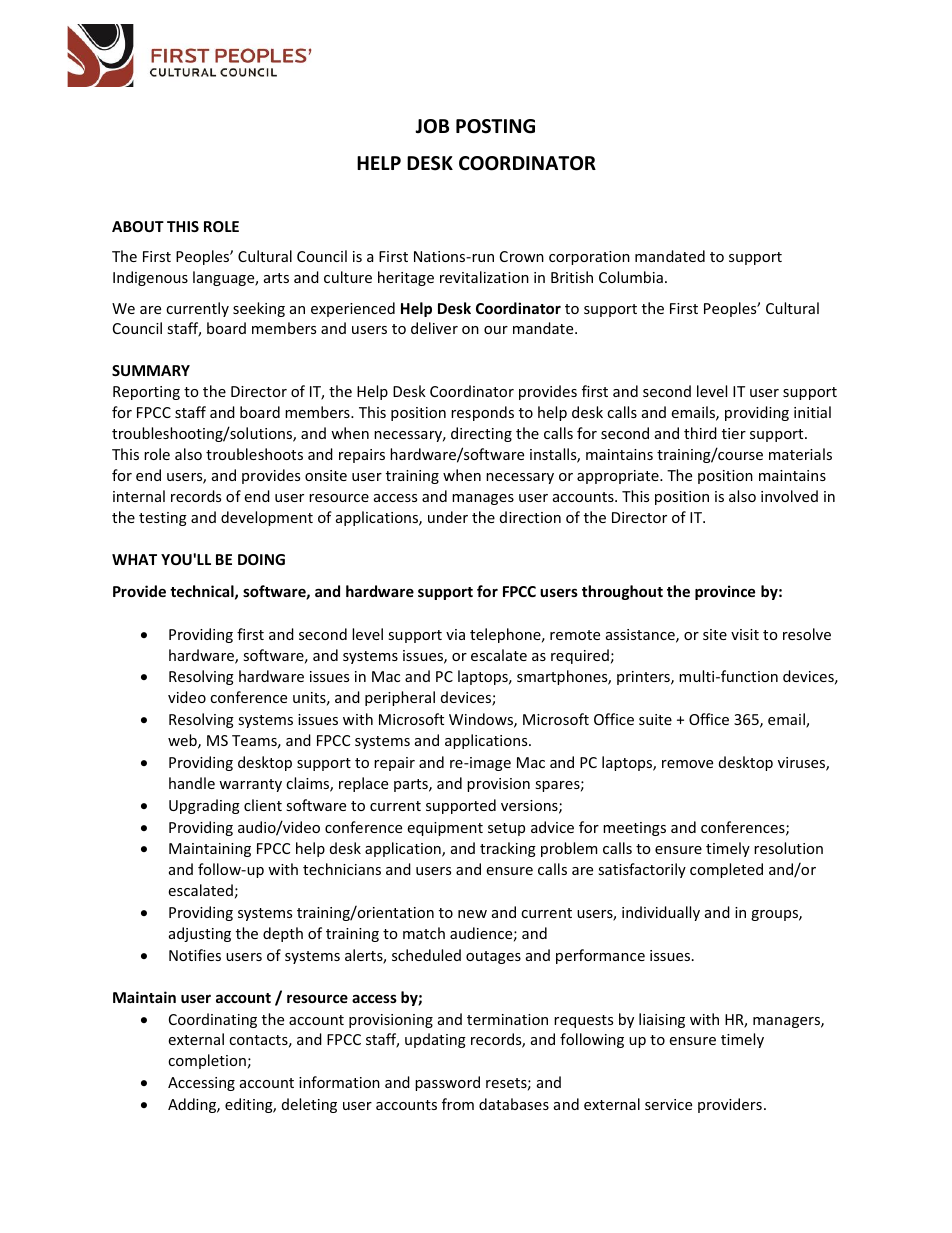 This document has height=1233, width=952. I want to click on via, so click(455, 634).
